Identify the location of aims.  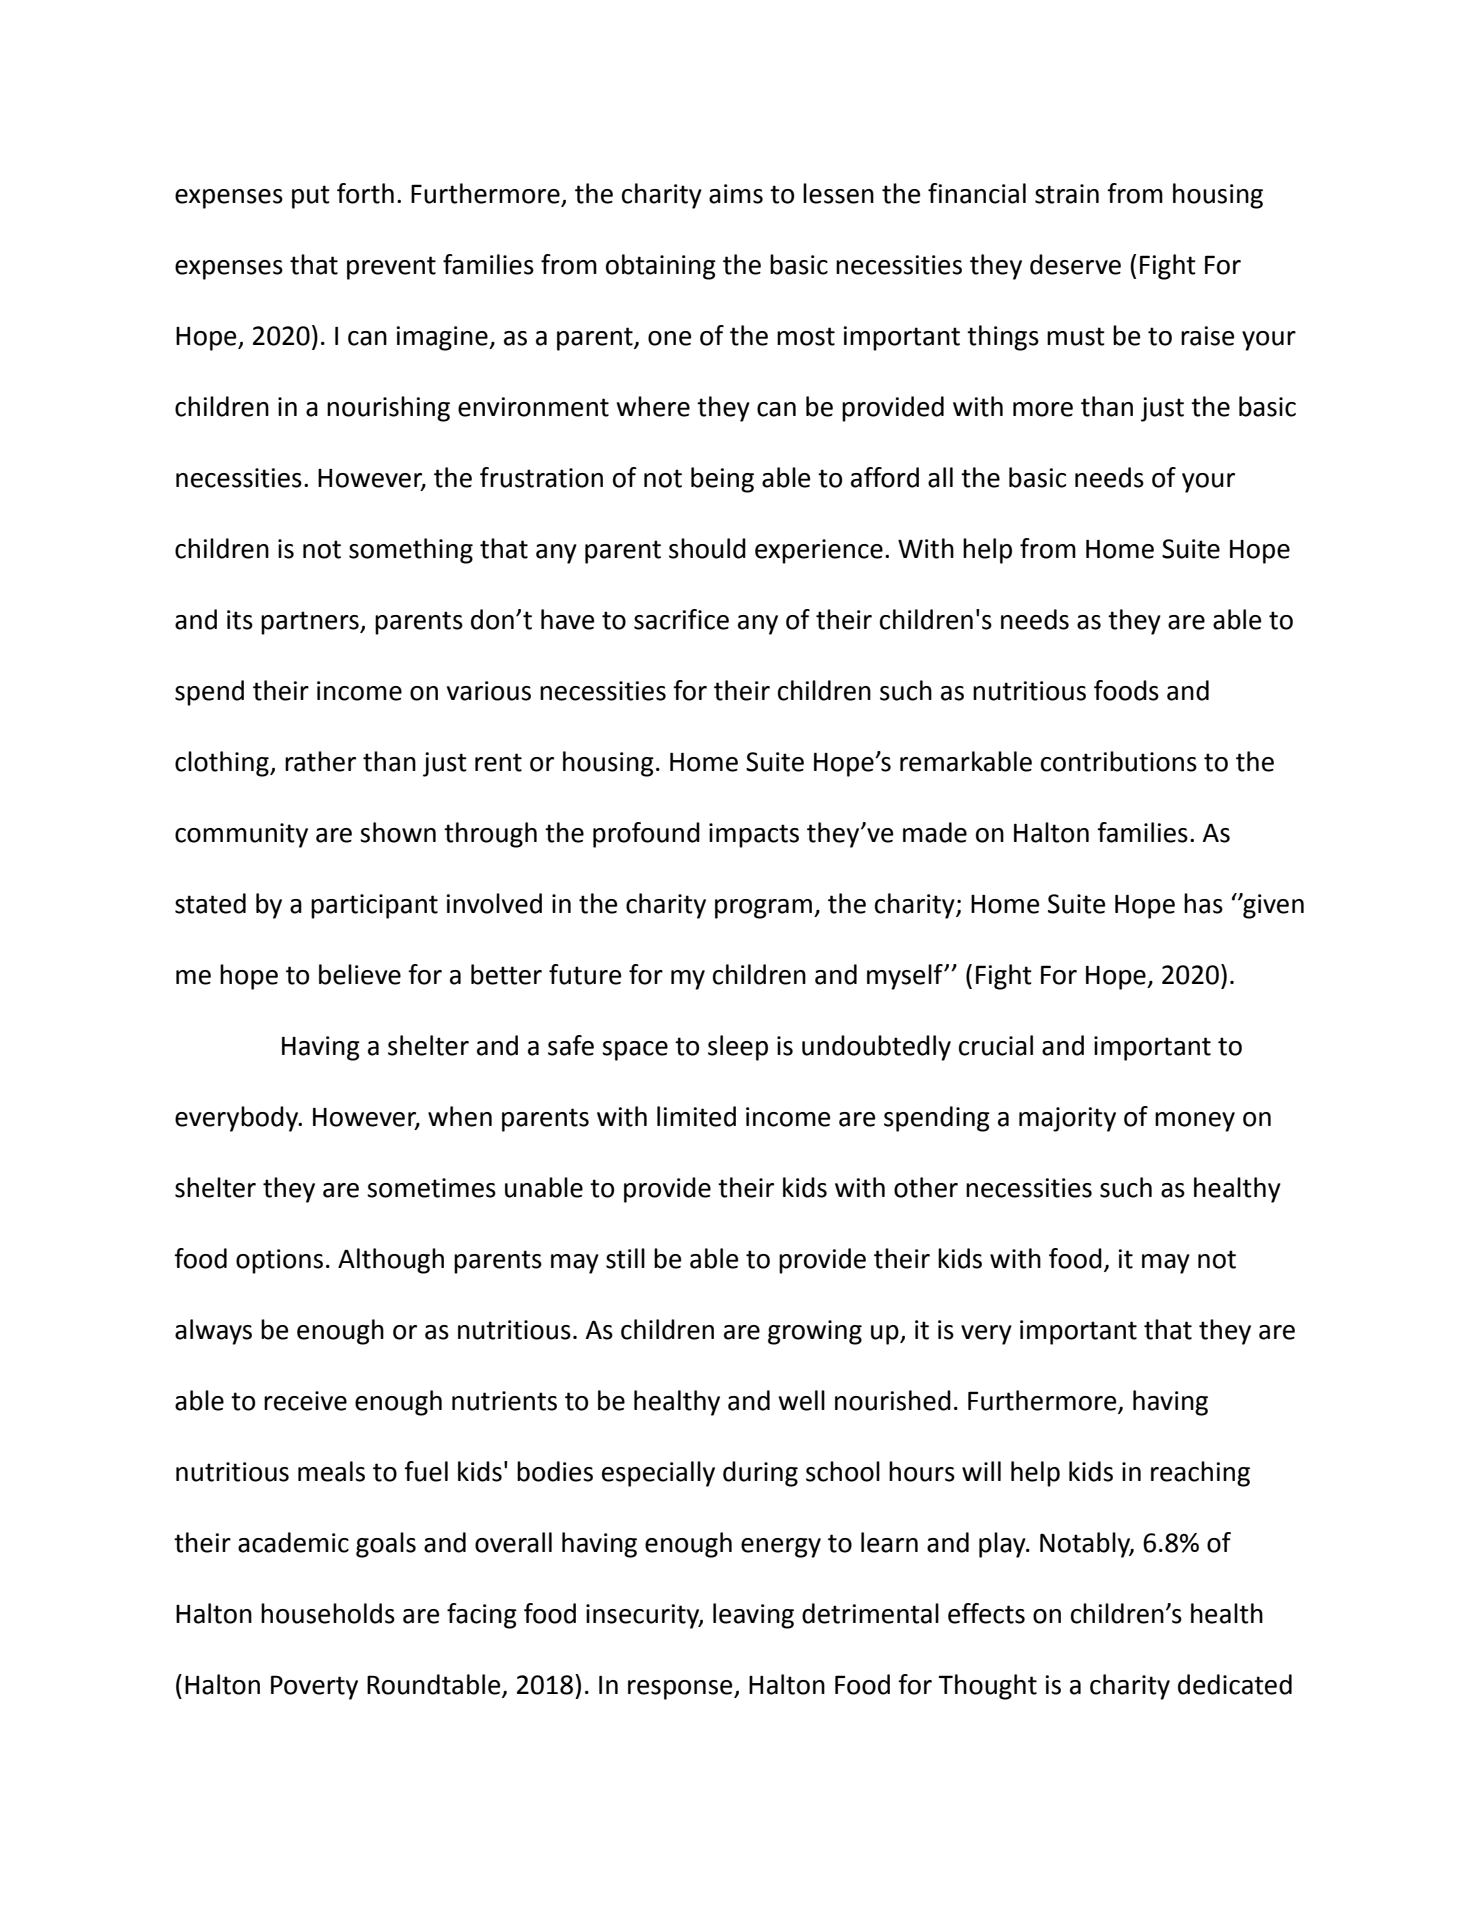
(736, 194).
